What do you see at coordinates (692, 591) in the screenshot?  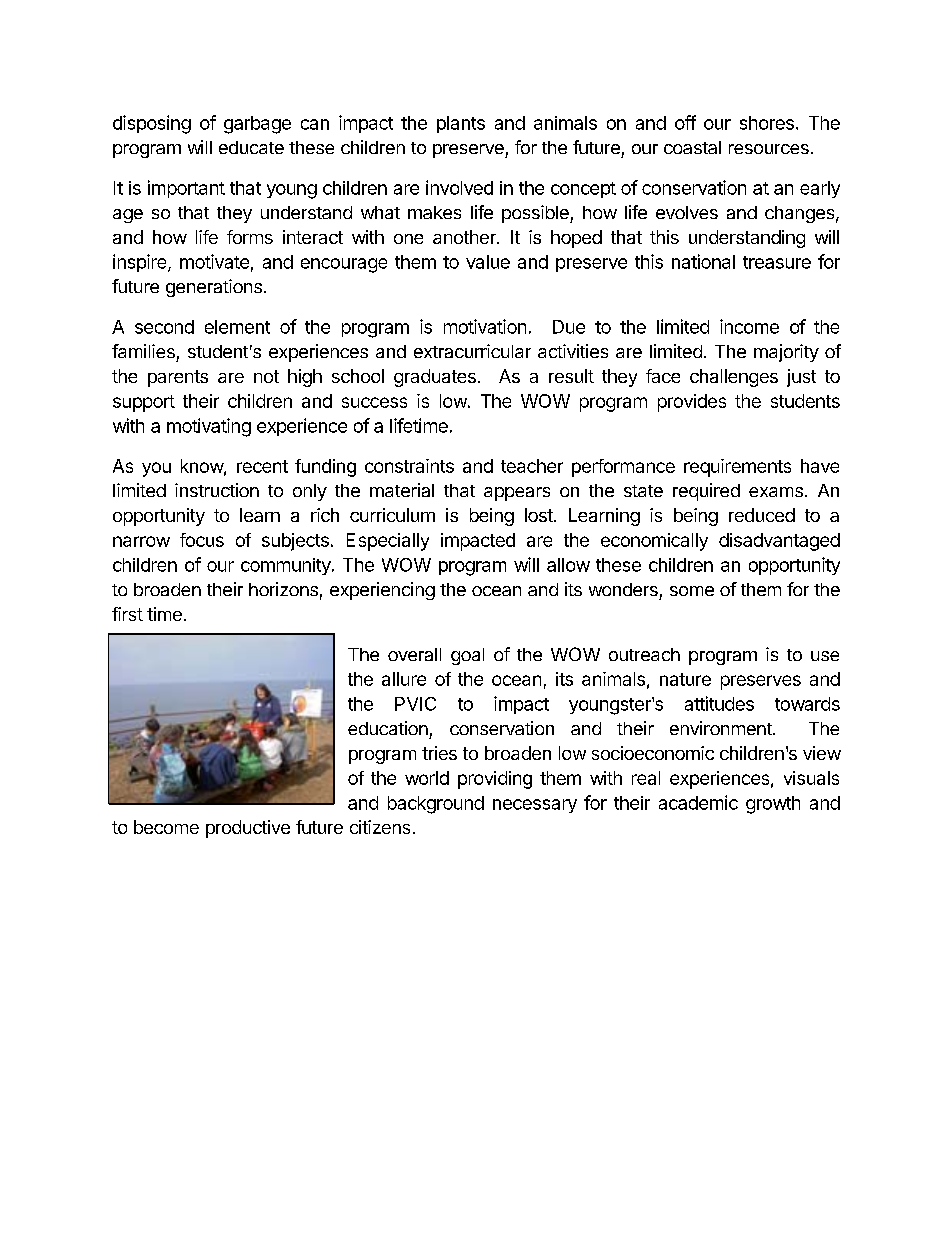 I see `some` at bounding box center [692, 591].
